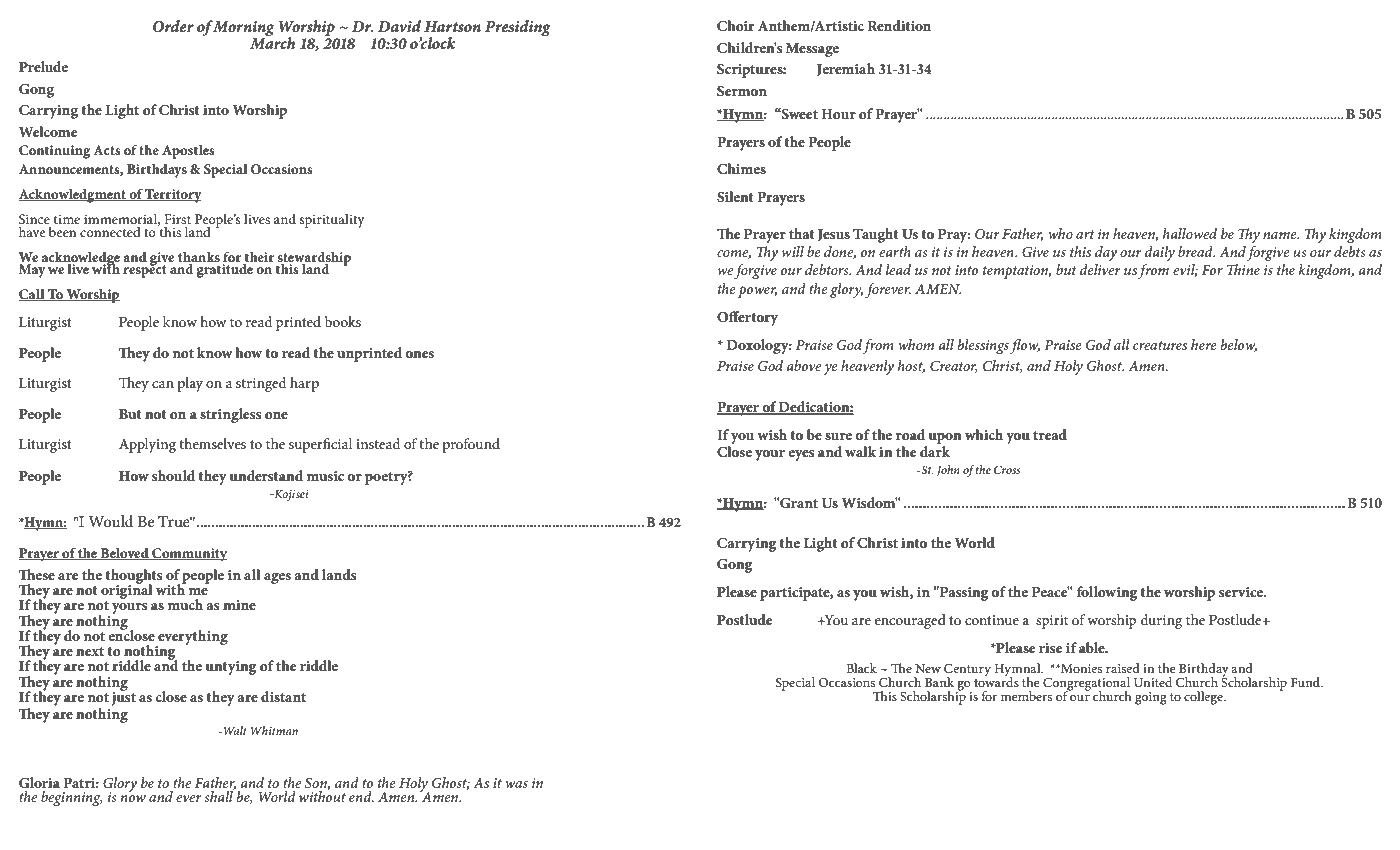  I want to click on service, so click(1242, 592).
